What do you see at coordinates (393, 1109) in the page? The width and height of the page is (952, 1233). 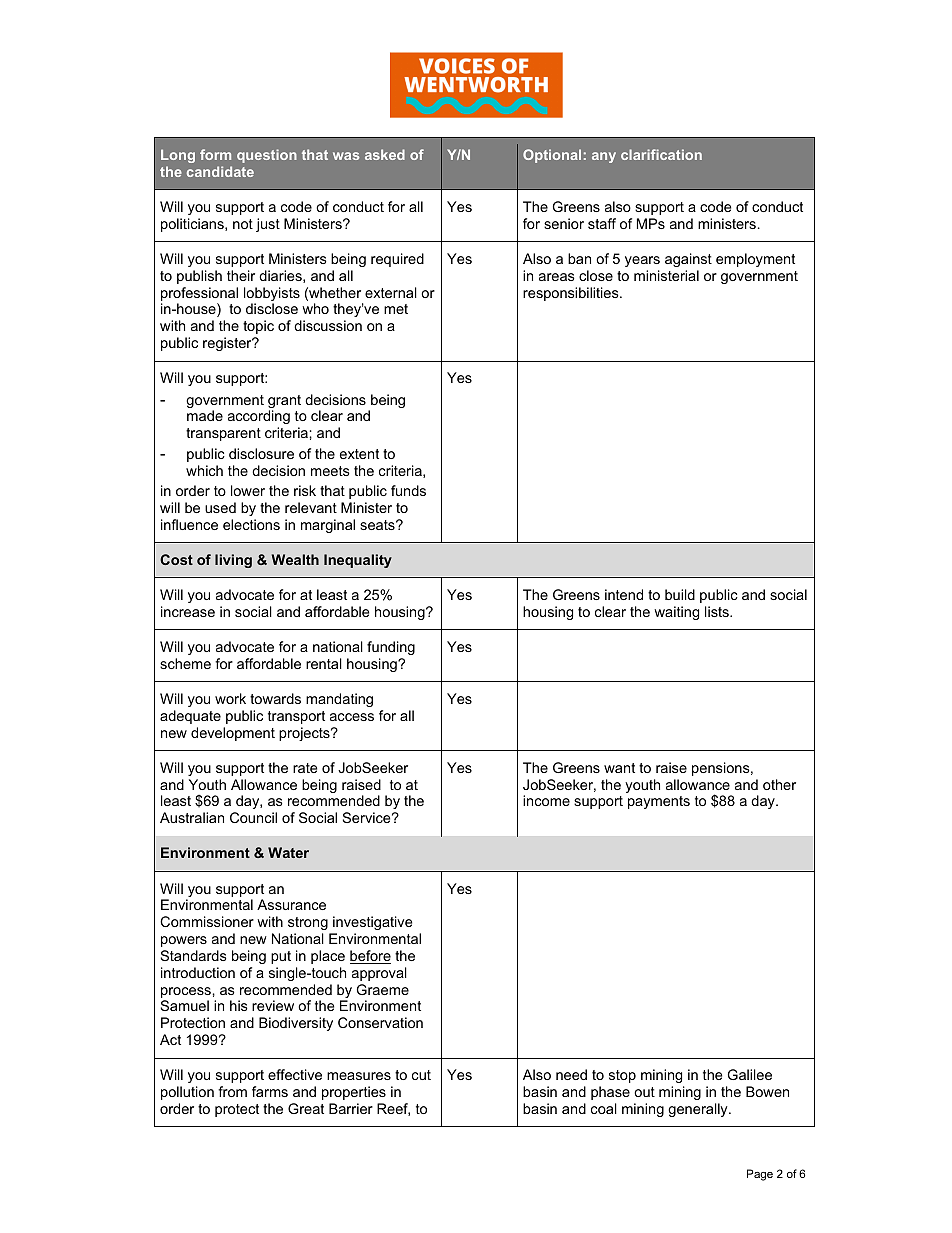 I see `Reef` at bounding box center [393, 1109].
